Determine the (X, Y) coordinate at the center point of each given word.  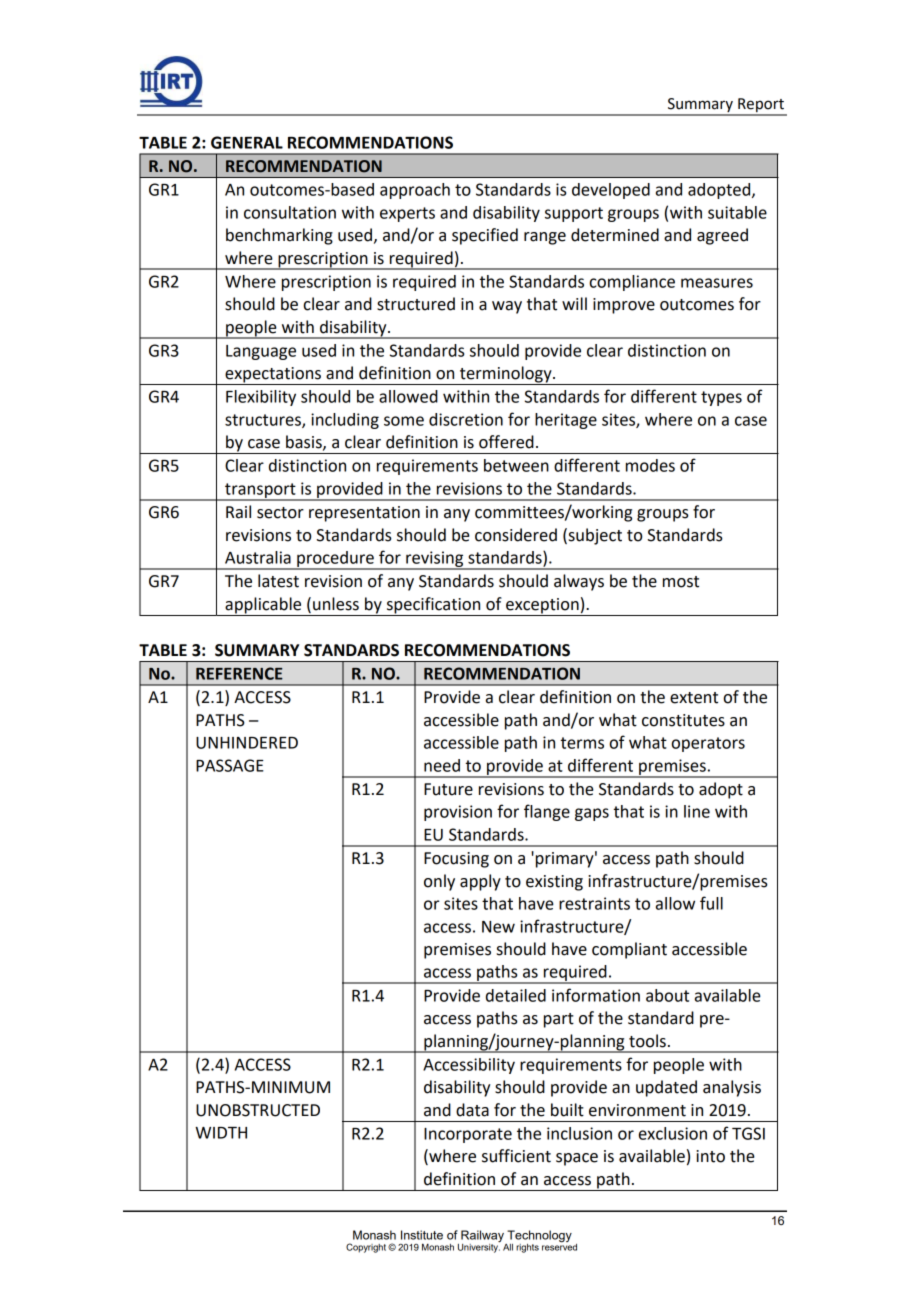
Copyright (367, 1248)
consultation (290, 212)
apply (480, 882)
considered (516, 535)
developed (611, 191)
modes (650, 465)
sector (280, 513)
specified (485, 236)
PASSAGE (230, 765)
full (711, 903)
